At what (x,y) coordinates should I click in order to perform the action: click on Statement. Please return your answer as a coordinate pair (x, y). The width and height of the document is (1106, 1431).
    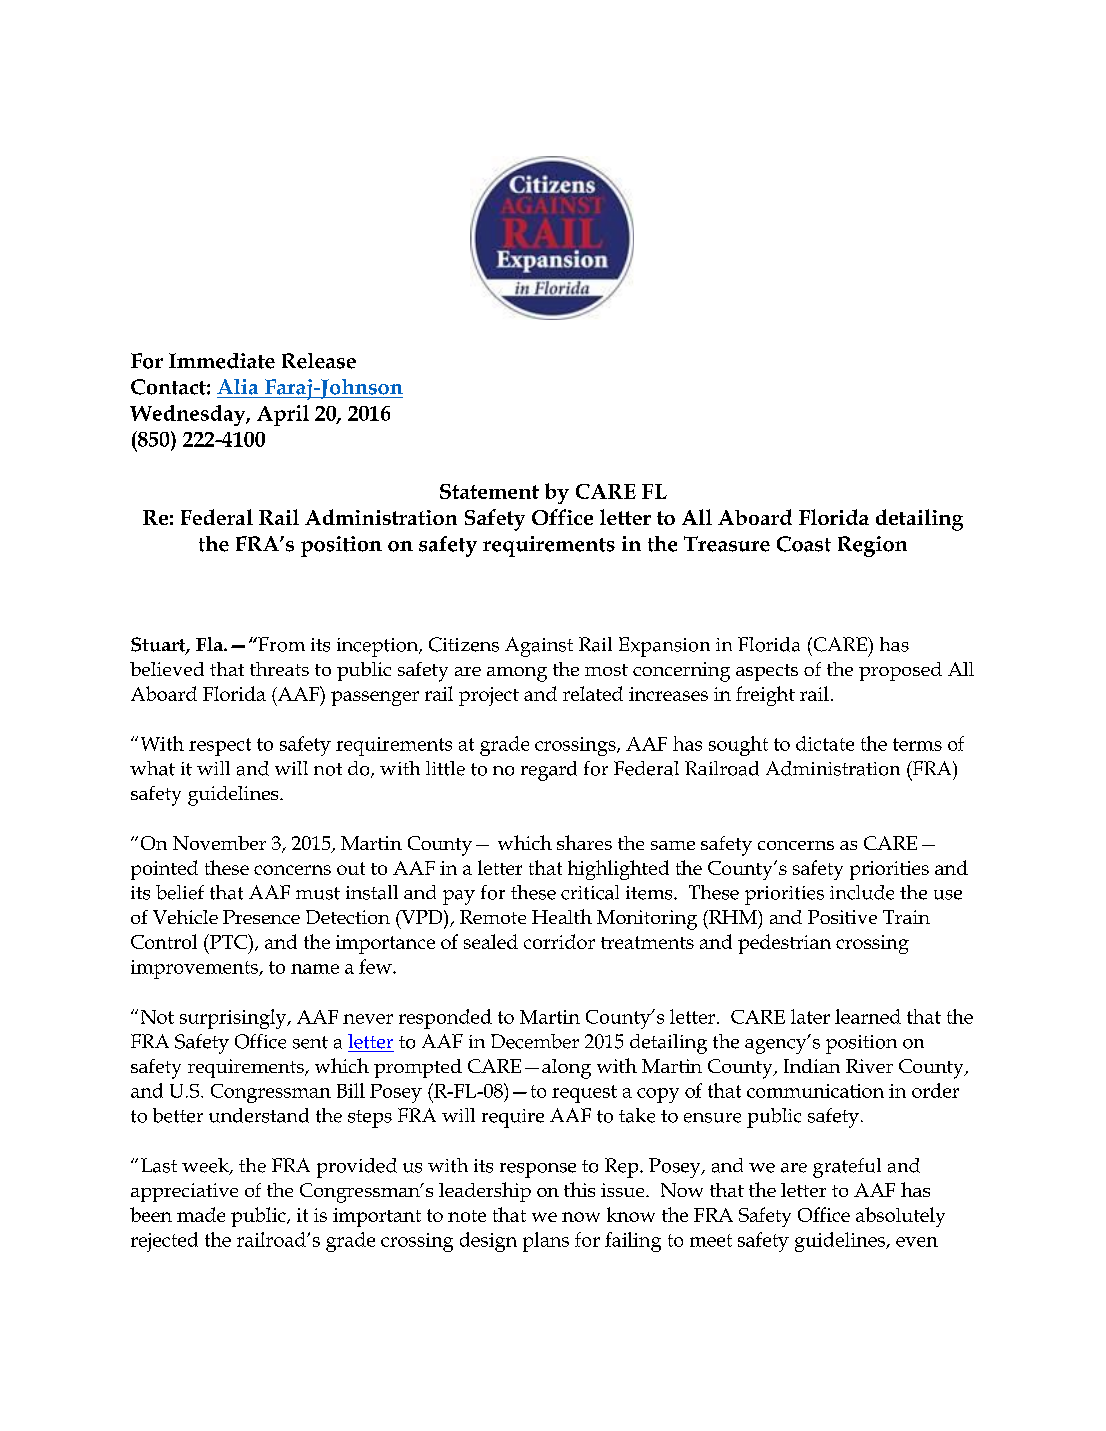
    Looking at the image, I should click on (489, 491).
